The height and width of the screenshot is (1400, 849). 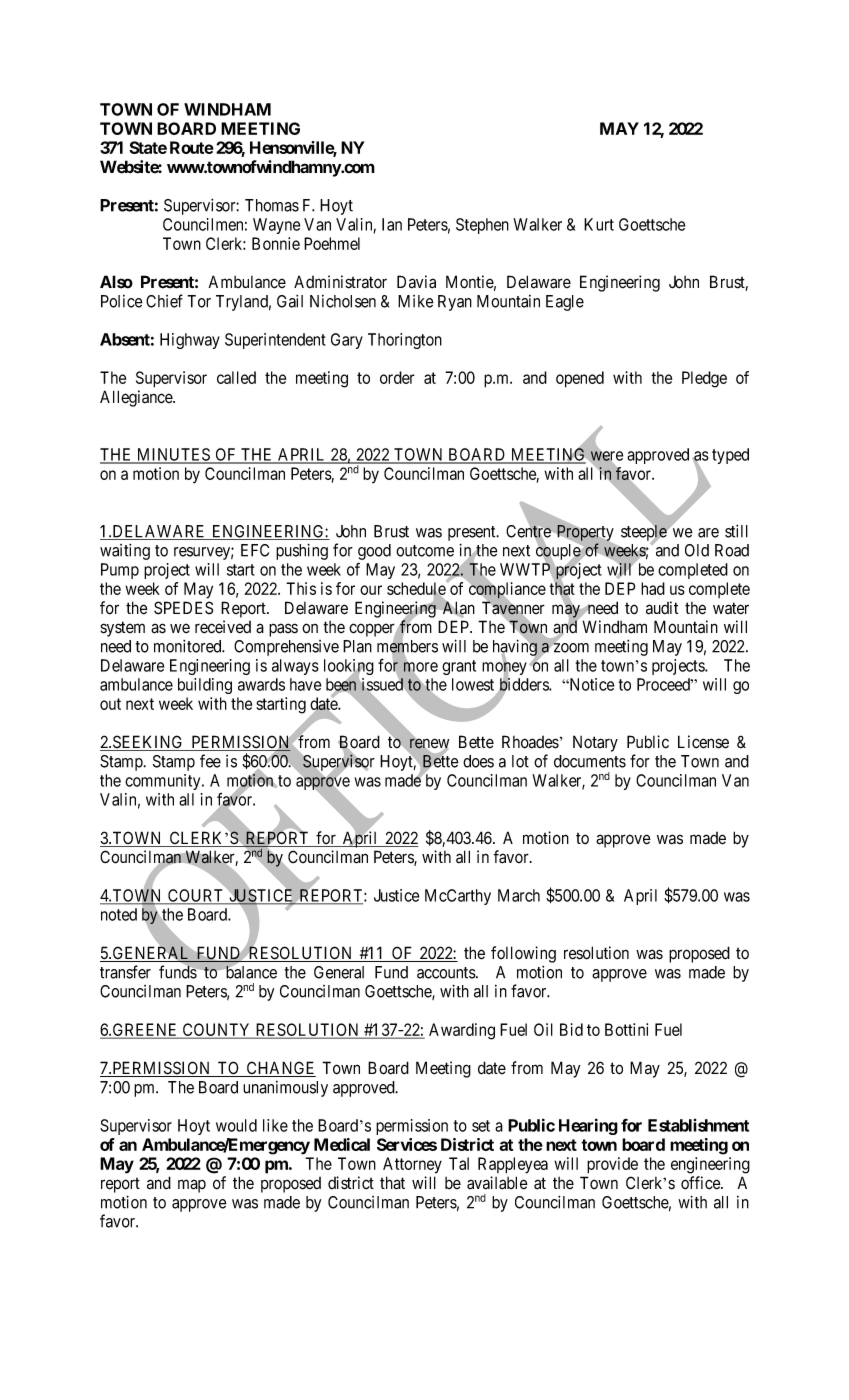 What do you see at coordinates (412, 1165) in the screenshot?
I see `Attorney` at bounding box center [412, 1165].
